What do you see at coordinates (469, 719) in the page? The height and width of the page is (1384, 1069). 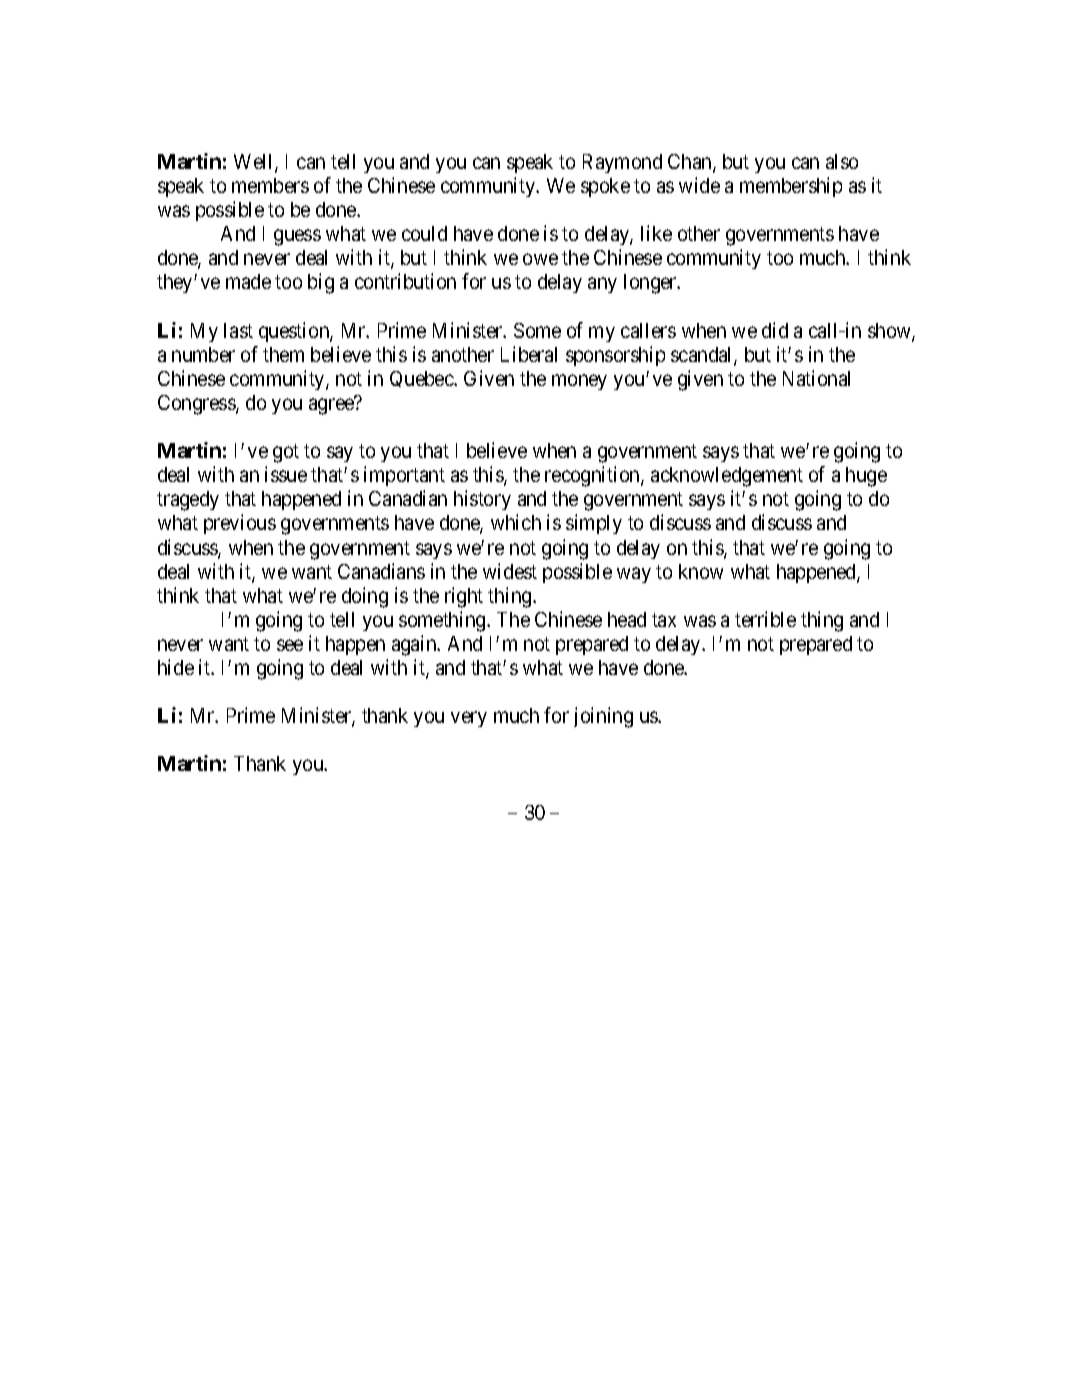 I see `very` at bounding box center [469, 719].
